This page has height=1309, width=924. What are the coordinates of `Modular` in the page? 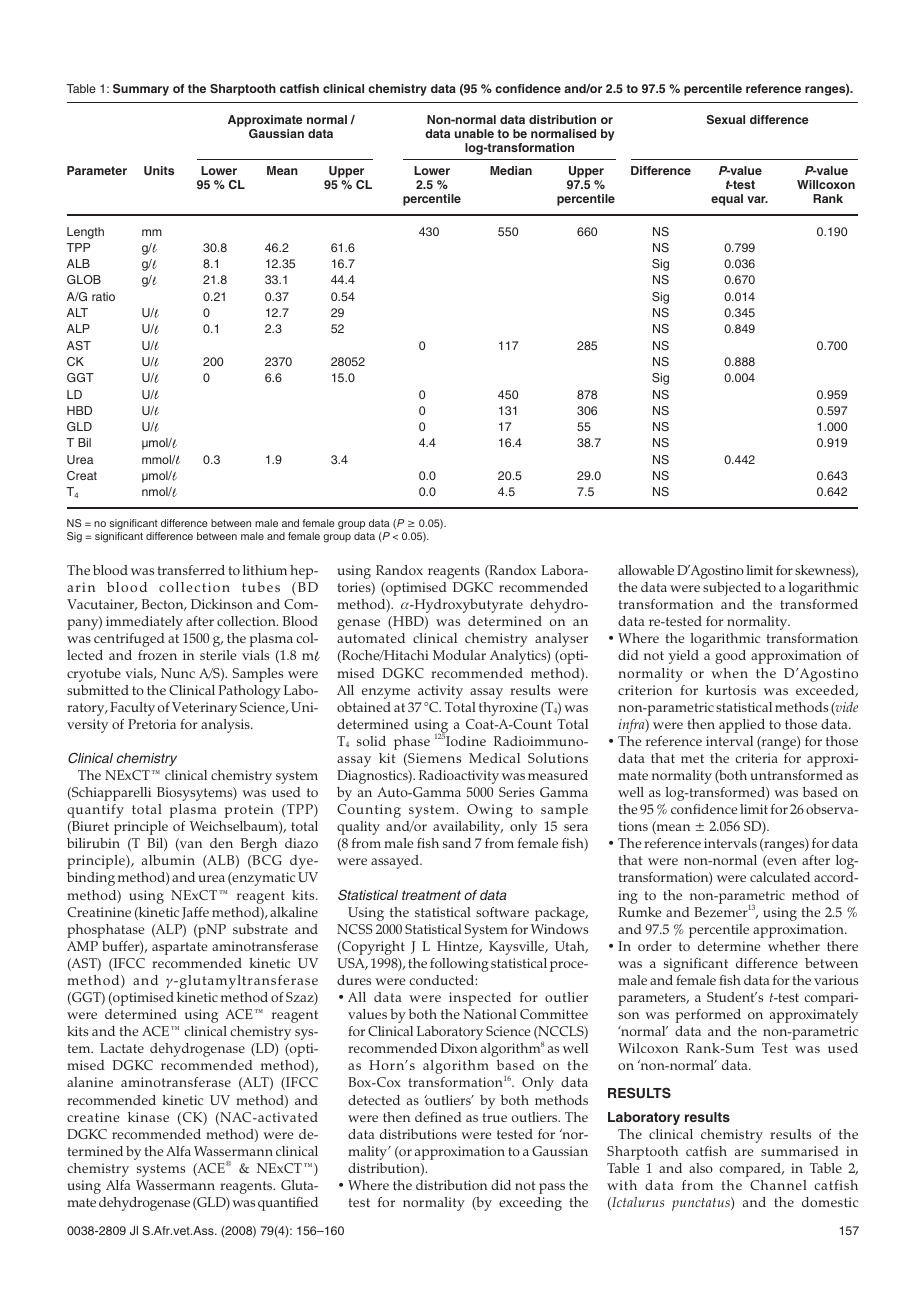 It's located at (459, 655).
